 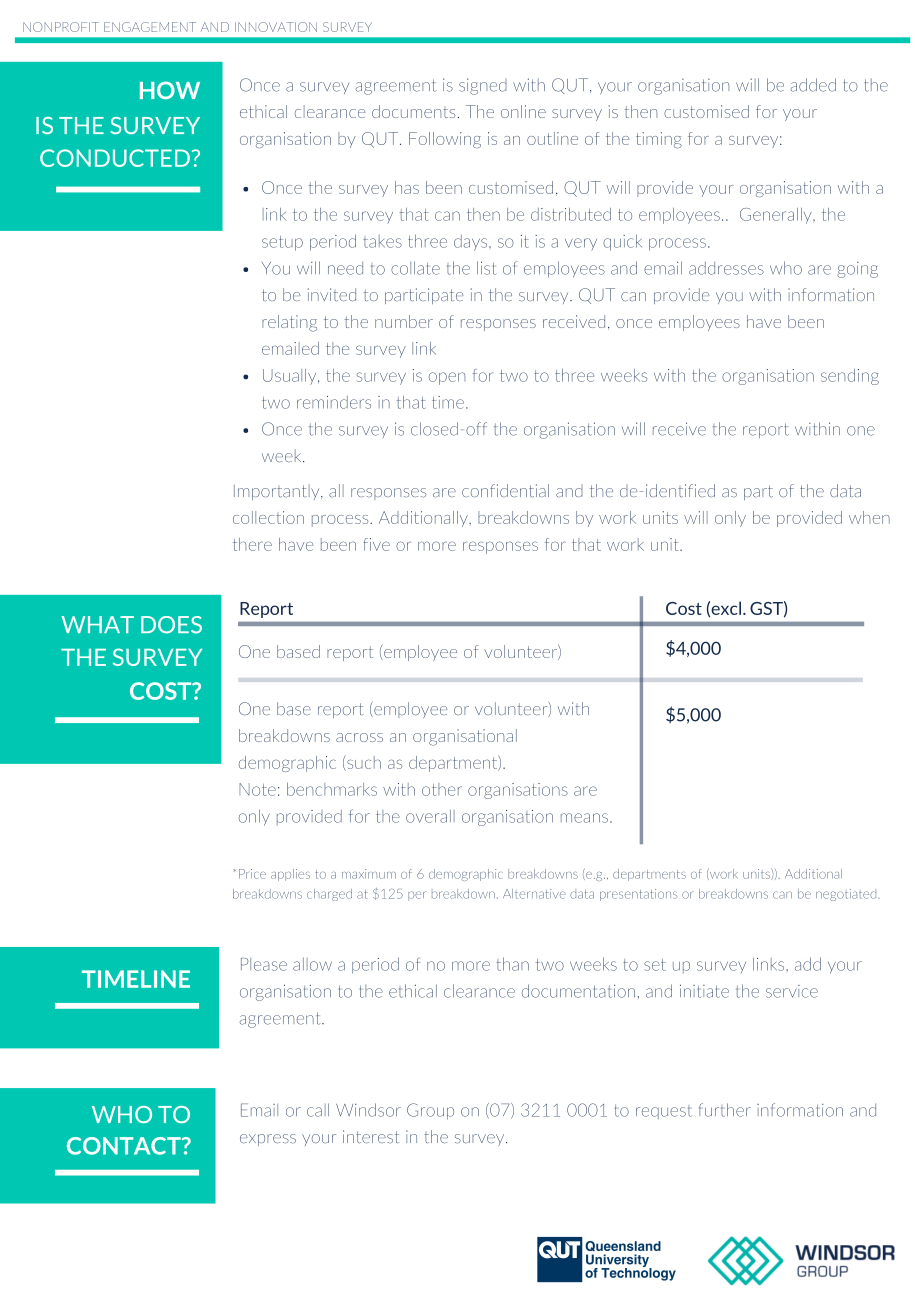 What do you see at coordinates (252, 874) in the screenshot?
I see `Price` at bounding box center [252, 874].
